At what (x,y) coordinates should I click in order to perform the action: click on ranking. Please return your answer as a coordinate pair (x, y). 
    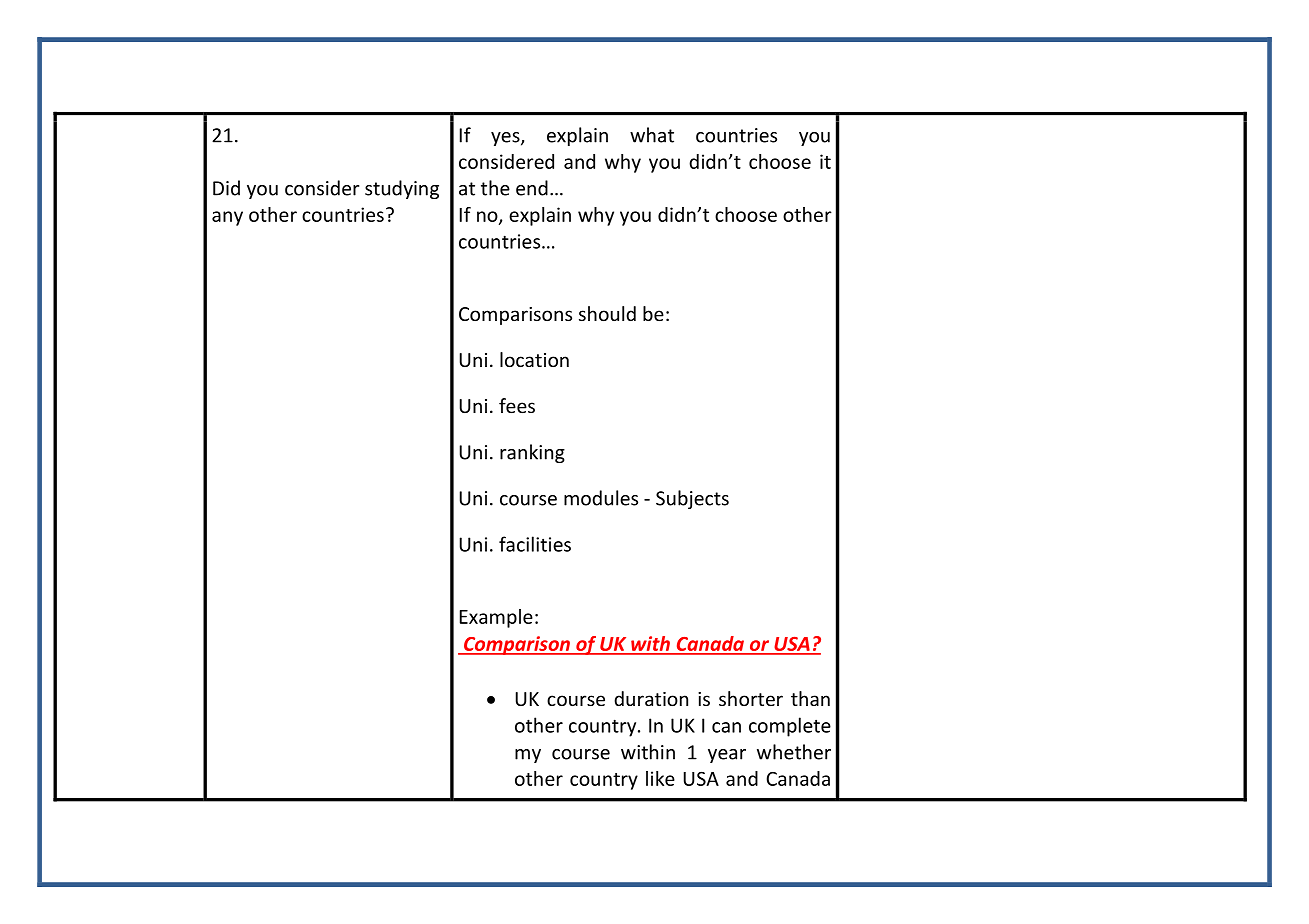
    Looking at the image, I should click on (532, 453).
